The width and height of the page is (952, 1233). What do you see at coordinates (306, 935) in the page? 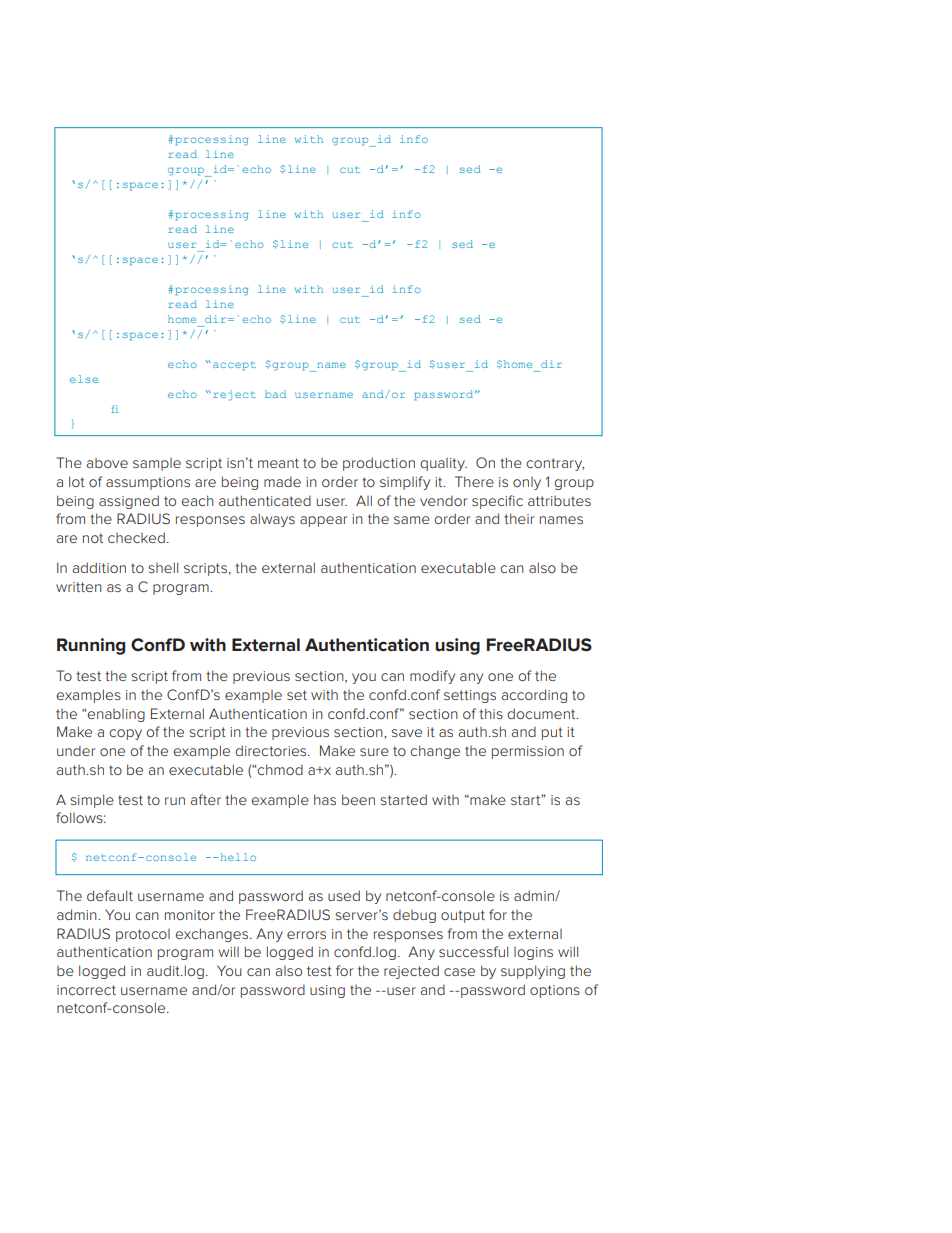
I see `errors` at bounding box center [306, 935].
